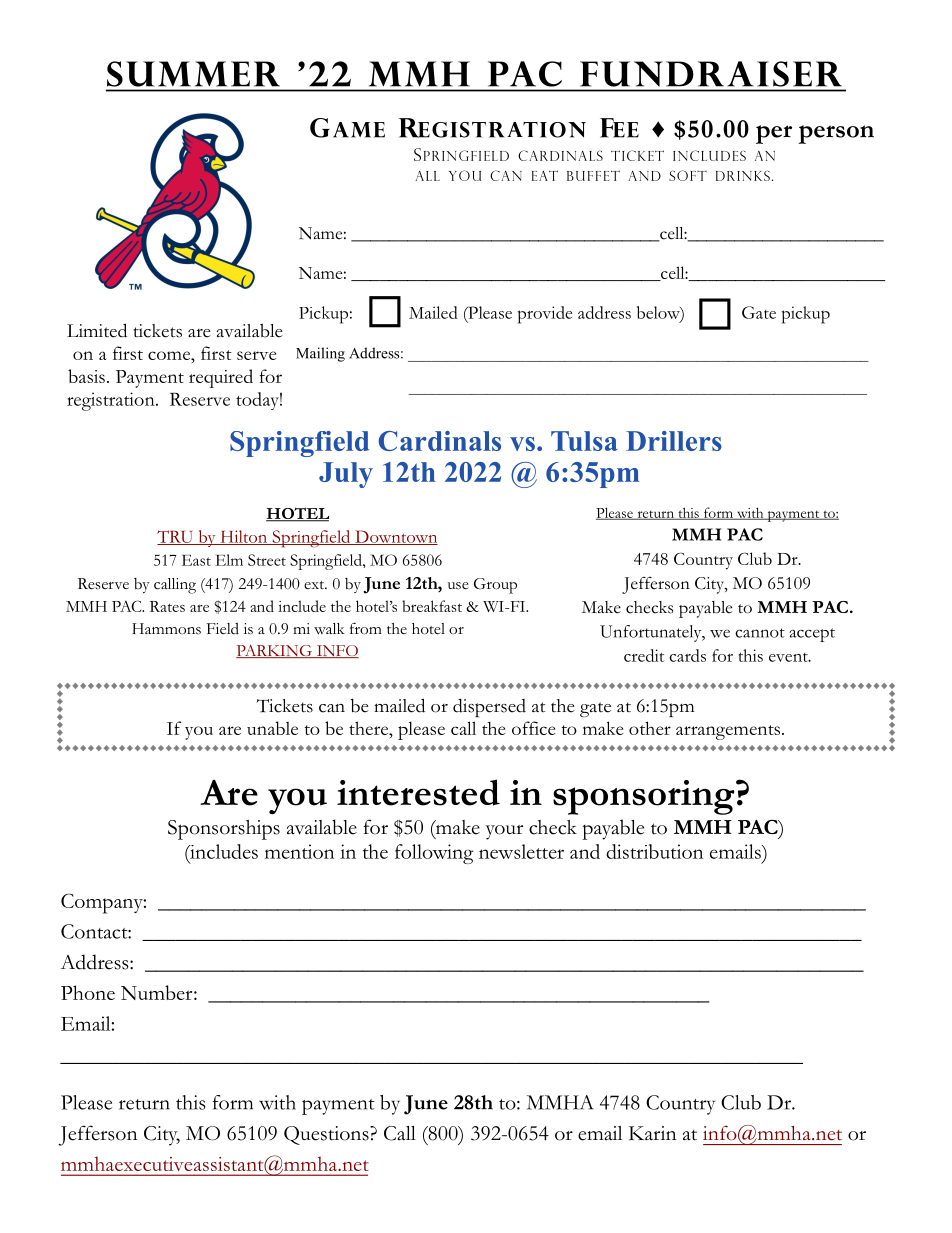 This image has width=952, height=1233. Describe the element at coordinates (458, 586) in the image. I see `use` at that location.
